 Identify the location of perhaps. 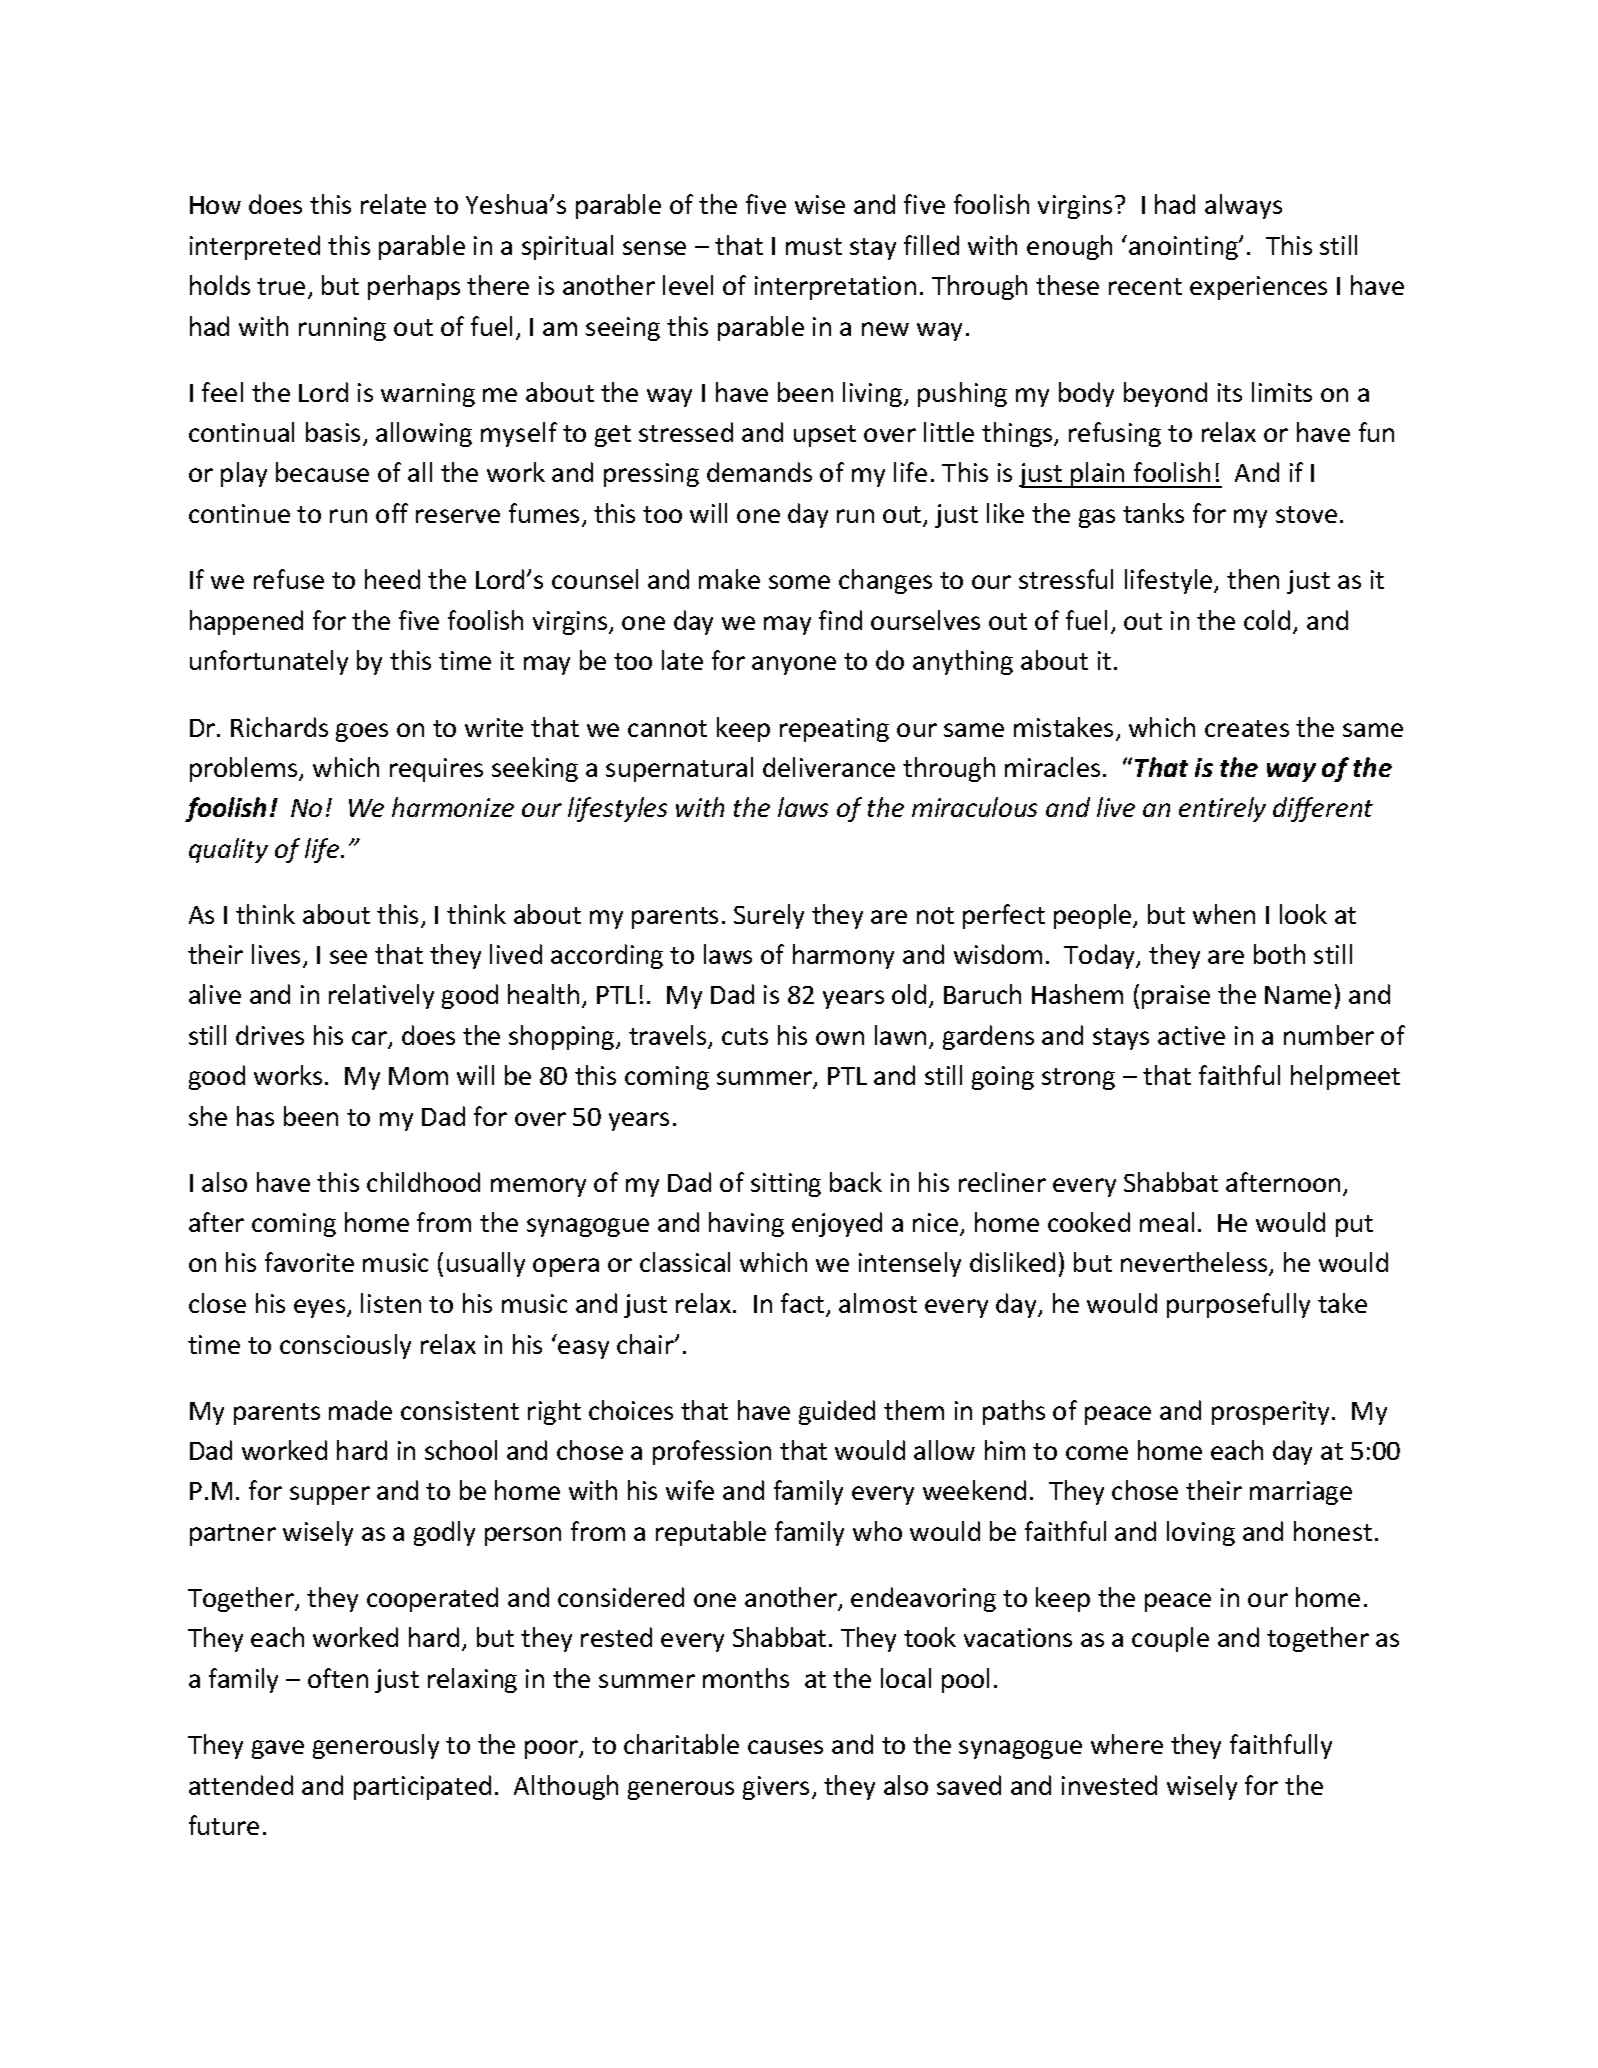
(414, 287).
